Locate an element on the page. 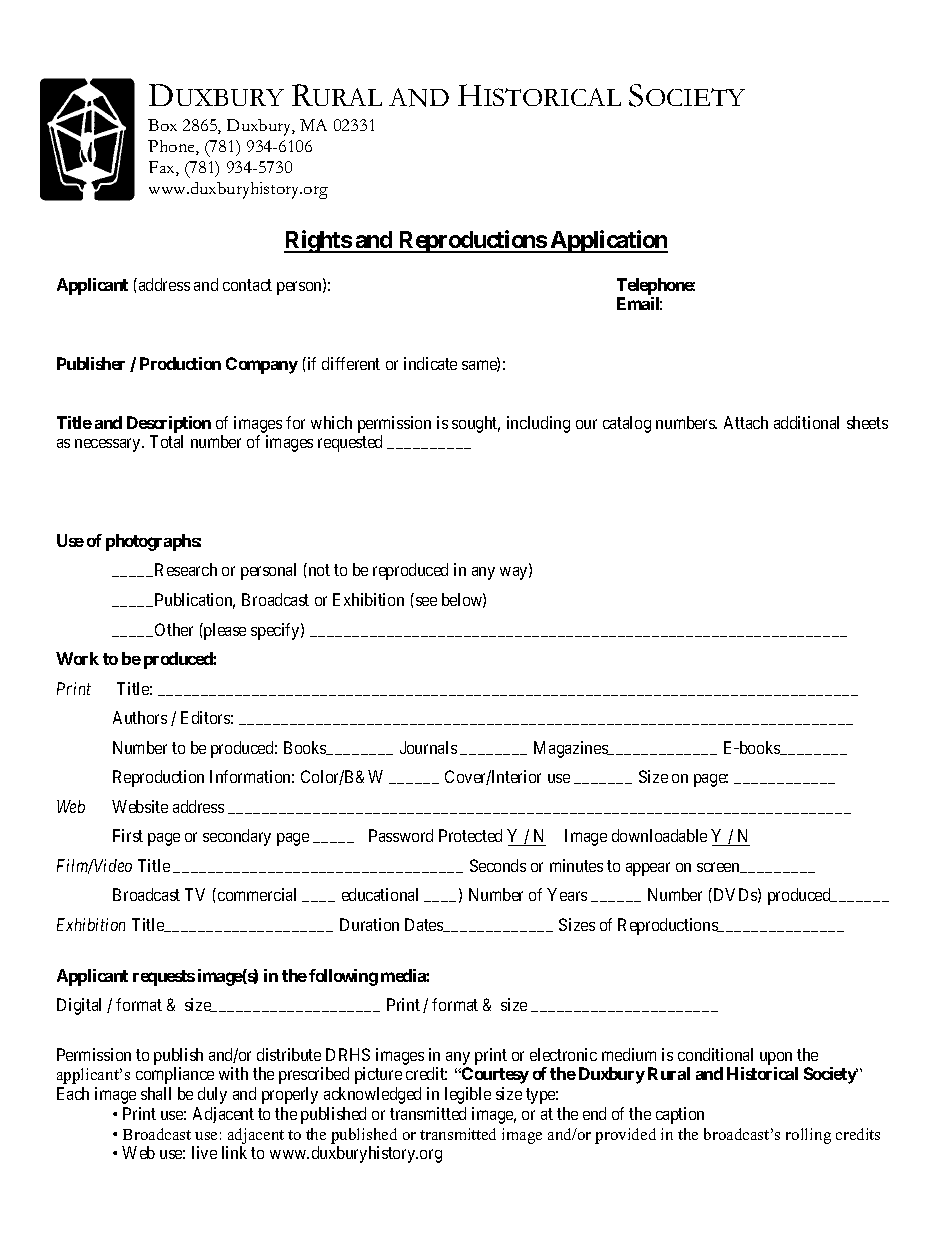  see is located at coordinates (426, 601).
